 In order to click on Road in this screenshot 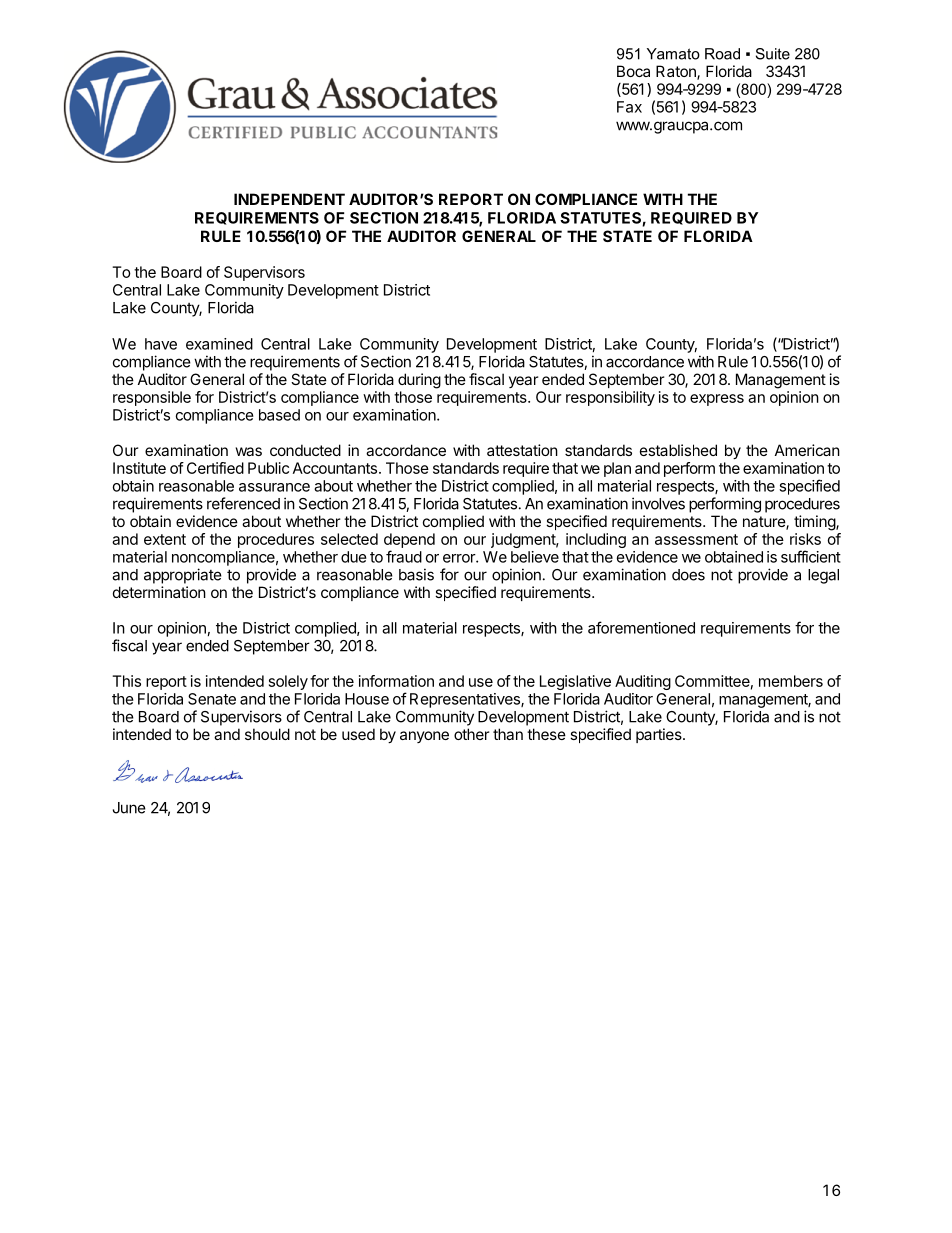, I will do `click(722, 54)`.
